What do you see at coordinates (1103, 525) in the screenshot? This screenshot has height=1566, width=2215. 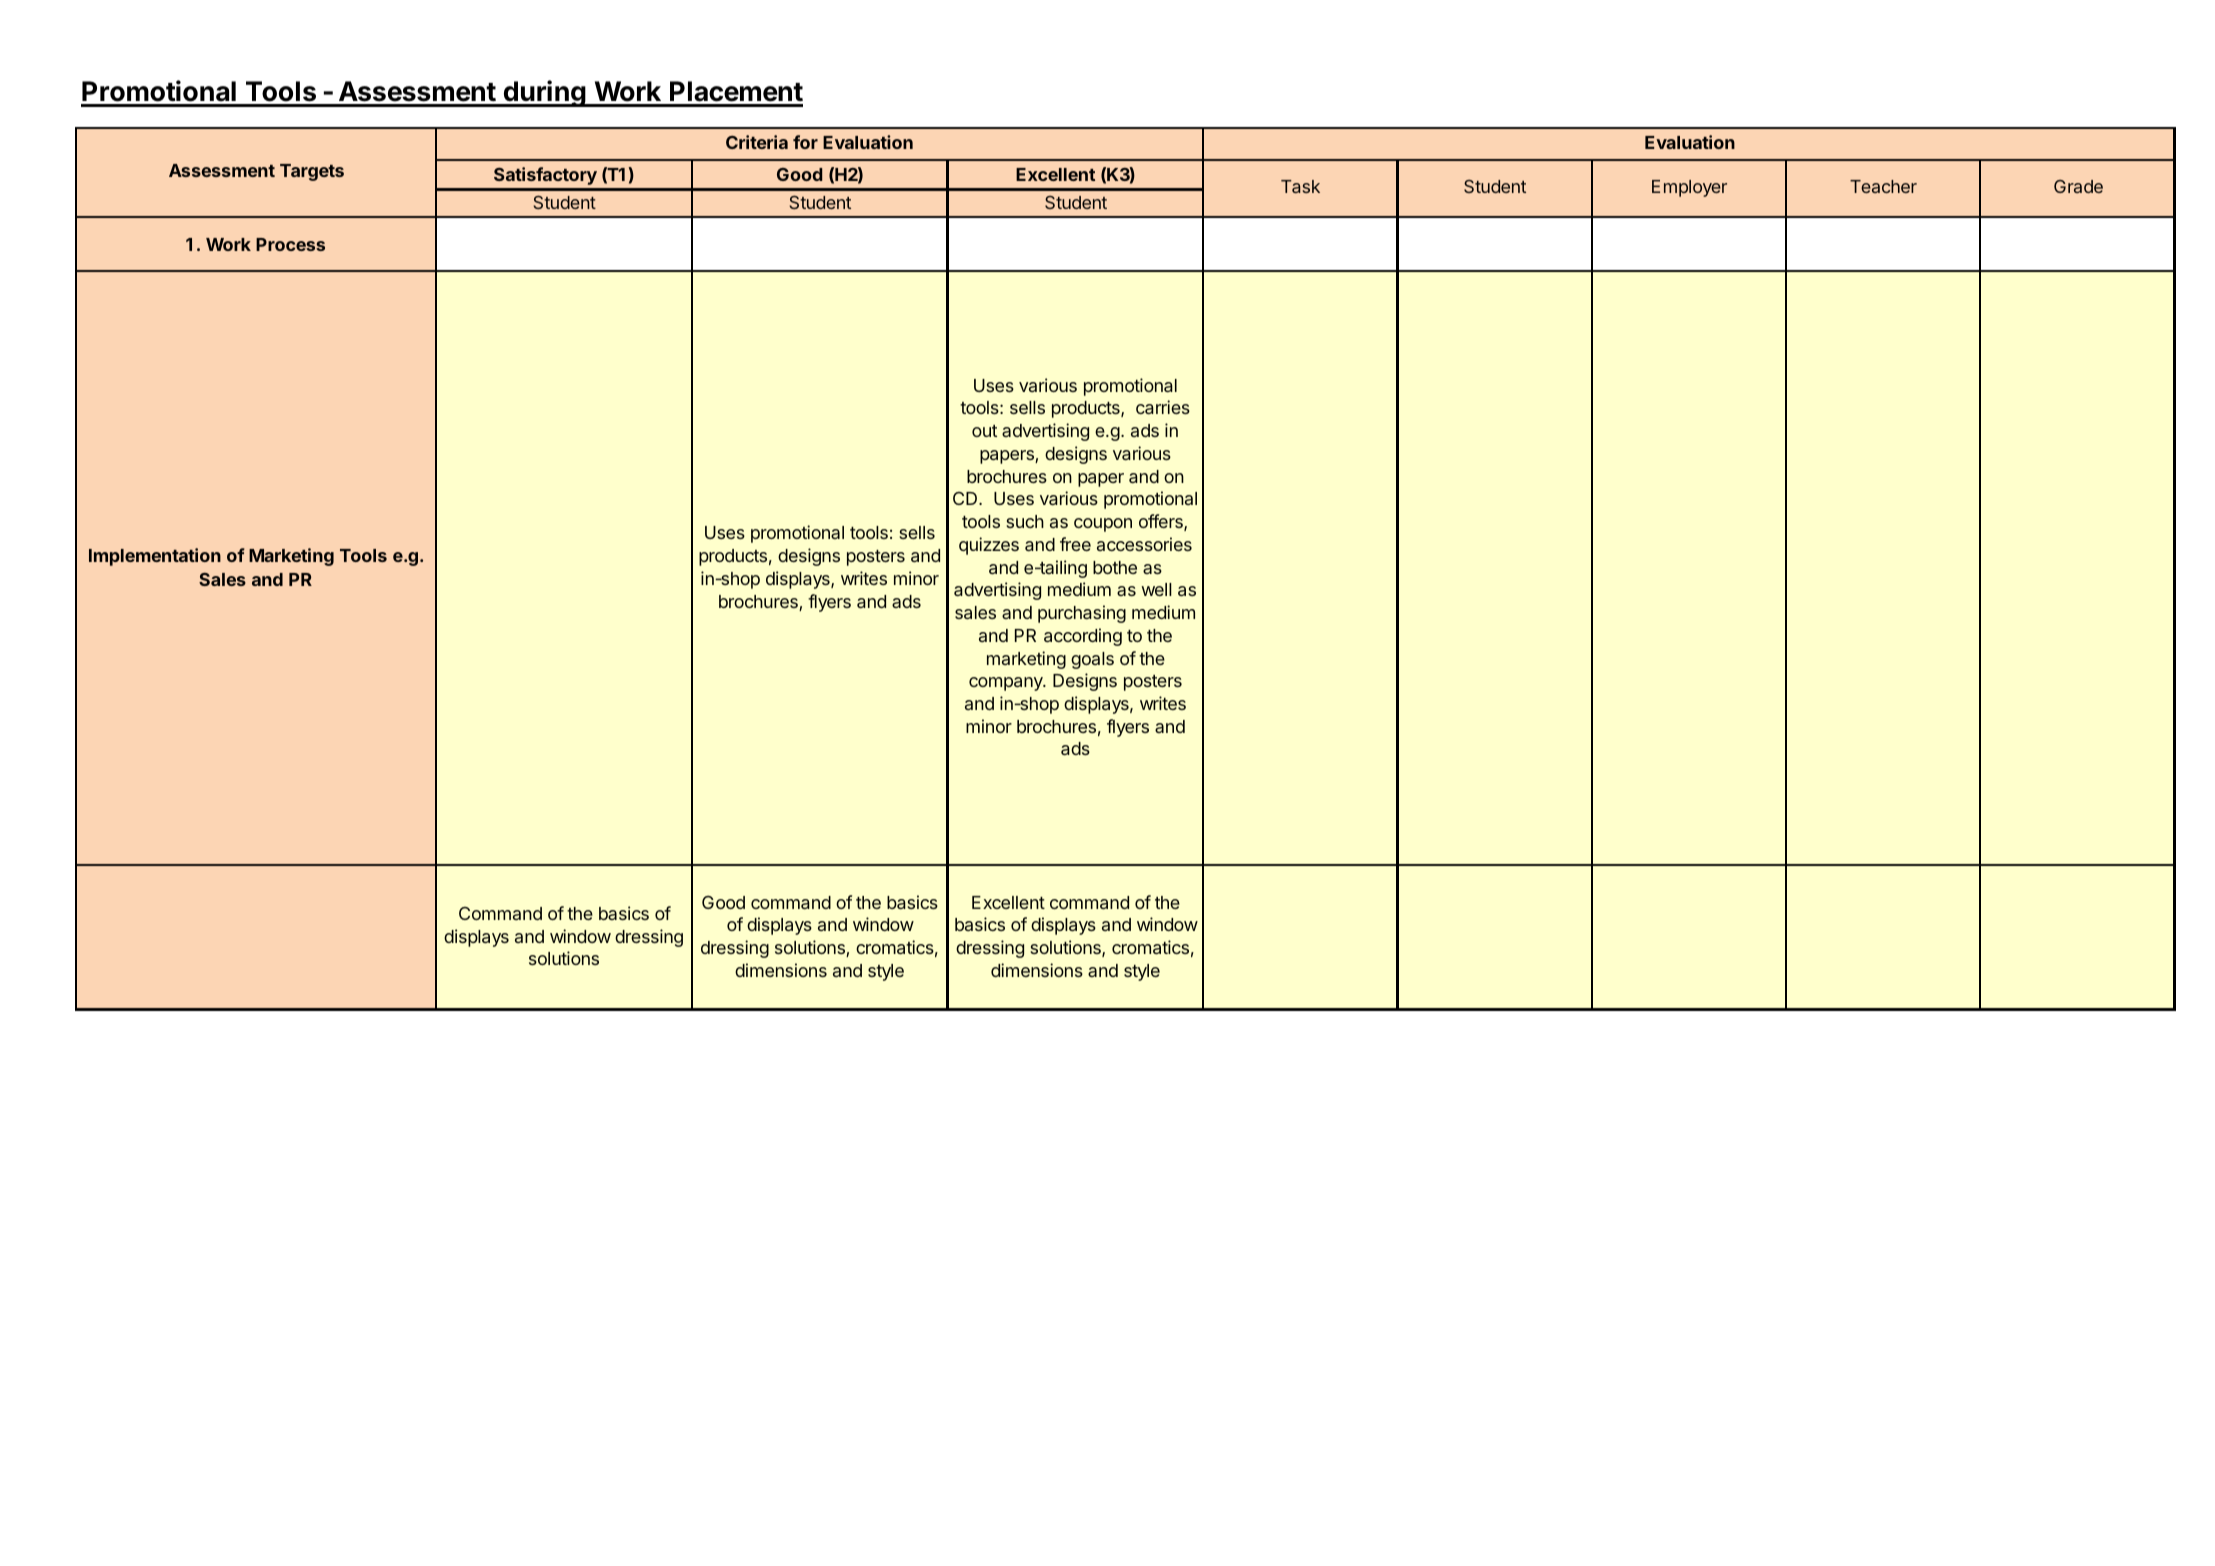 I see `coupon` at bounding box center [1103, 525].
